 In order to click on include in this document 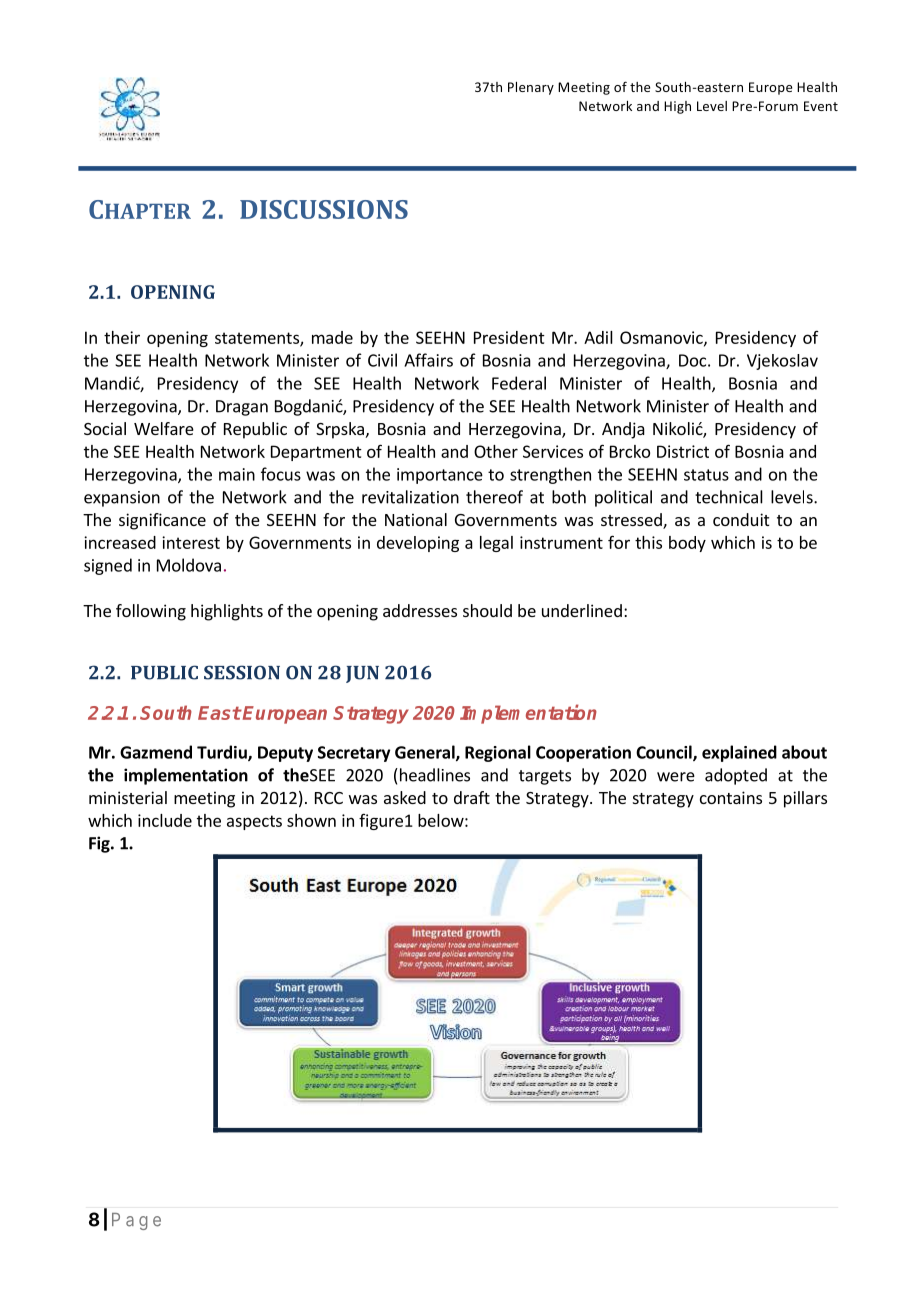, I will do `click(165, 820)`.
